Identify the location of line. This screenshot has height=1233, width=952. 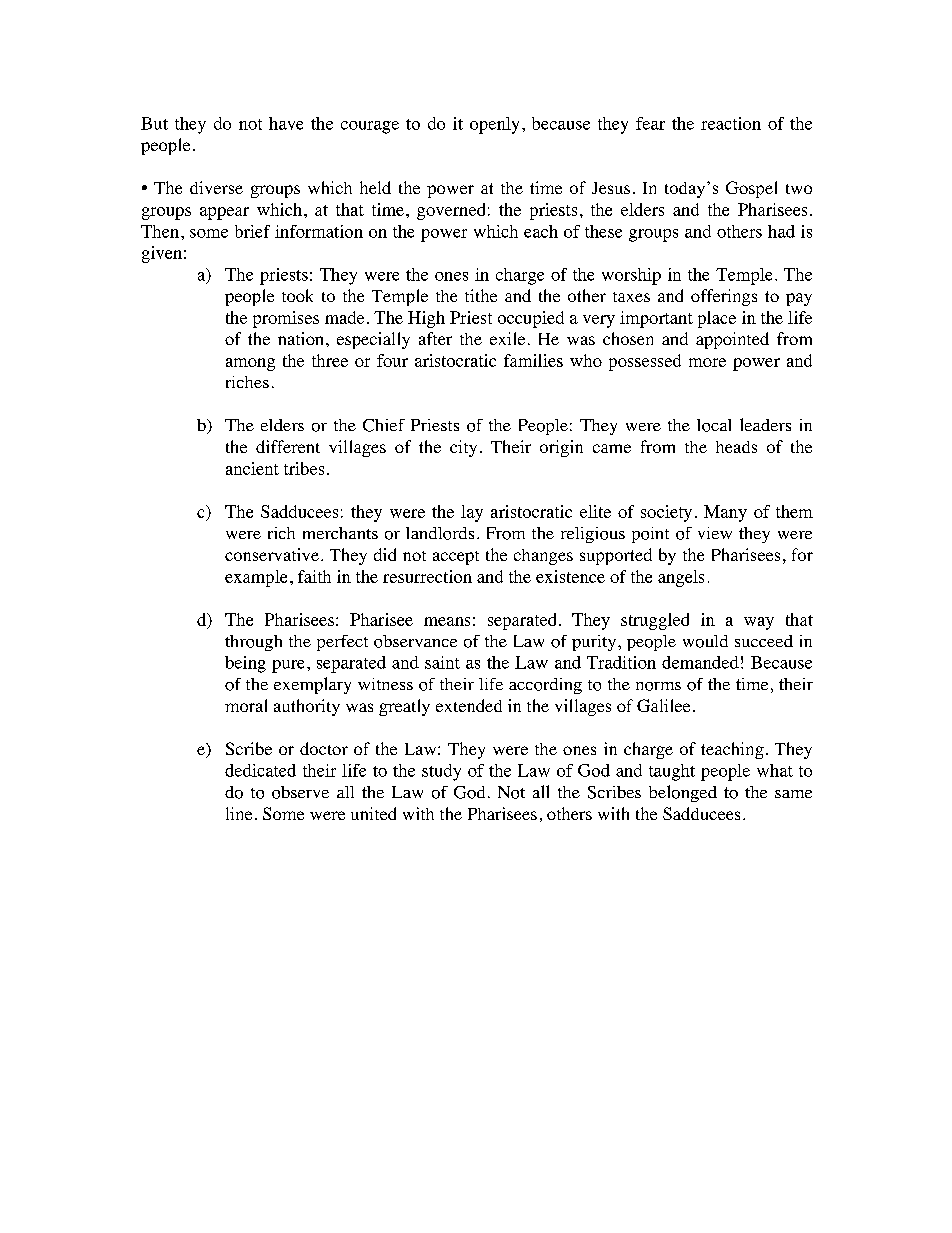
(239, 813).
